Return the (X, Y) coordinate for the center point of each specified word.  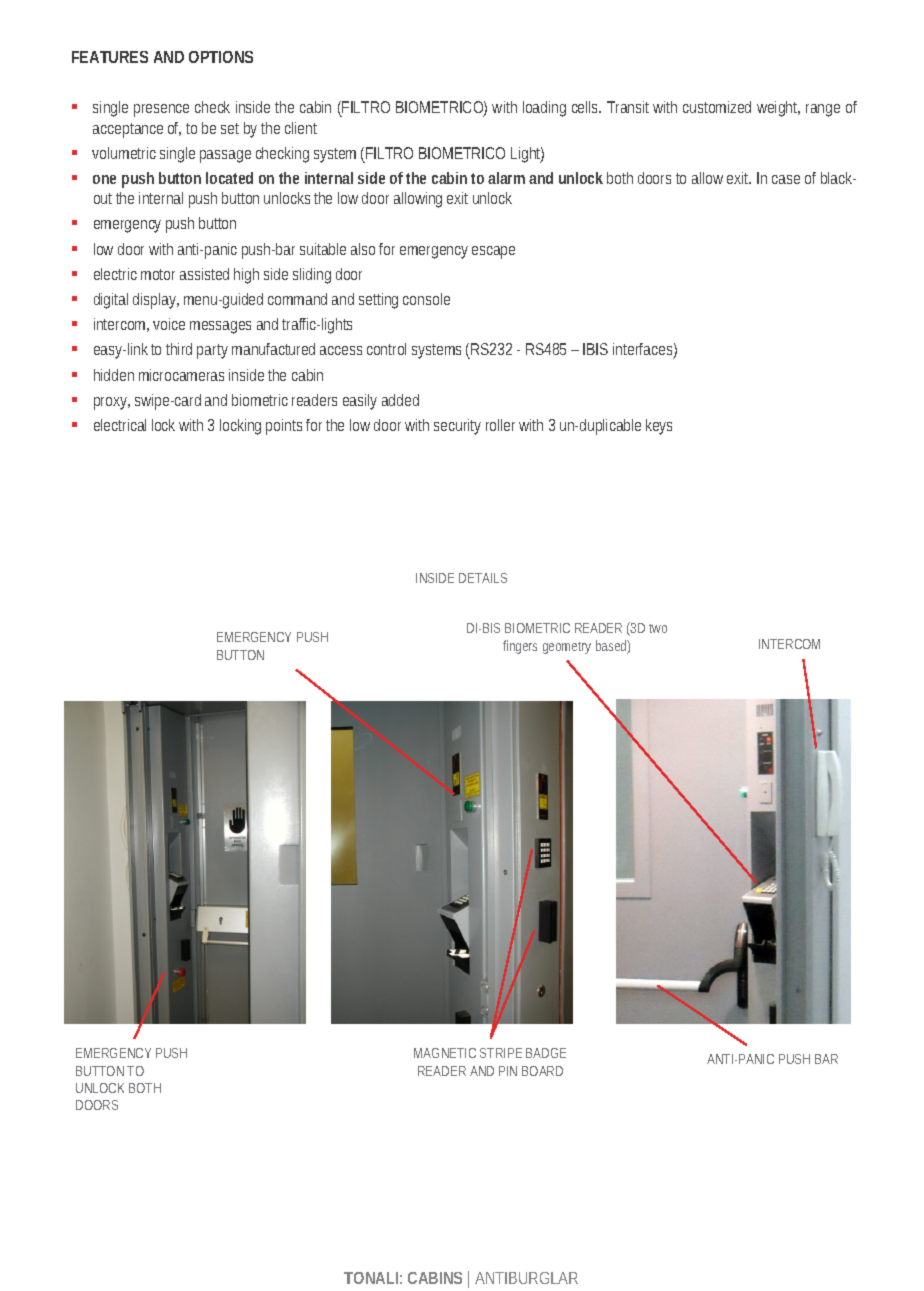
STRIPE (501, 1053)
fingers (520, 647)
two (658, 628)
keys (659, 427)
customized (717, 107)
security (457, 427)
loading (544, 109)
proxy (112, 403)
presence (161, 110)
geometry (567, 648)
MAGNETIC (445, 1053)
